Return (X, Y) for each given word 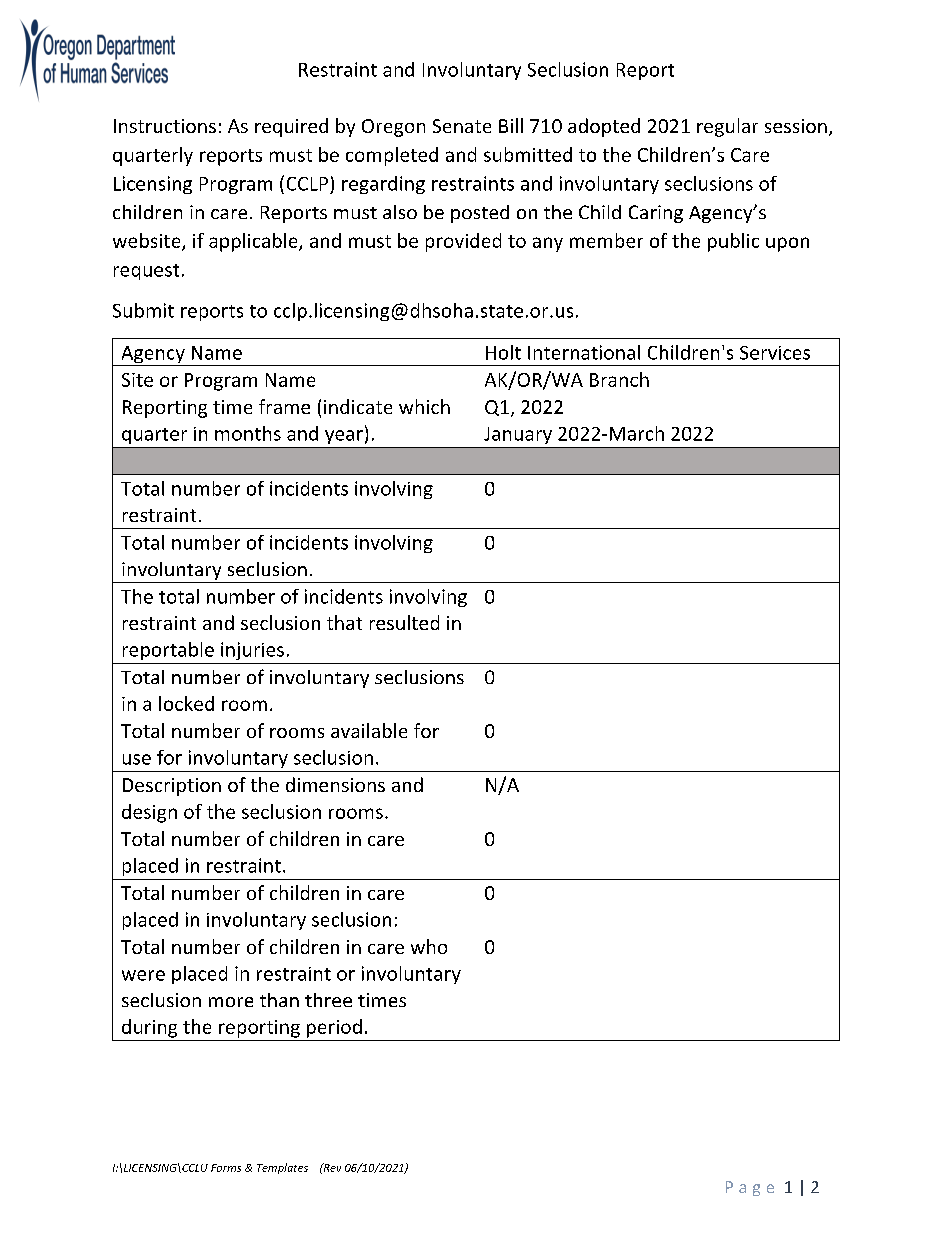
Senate (462, 126)
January (518, 435)
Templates (282, 1168)
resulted (404, 622)
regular (727, 127)
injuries (252, 651)
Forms (226, 1168)
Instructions (165, 126)
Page (750, 1188)
